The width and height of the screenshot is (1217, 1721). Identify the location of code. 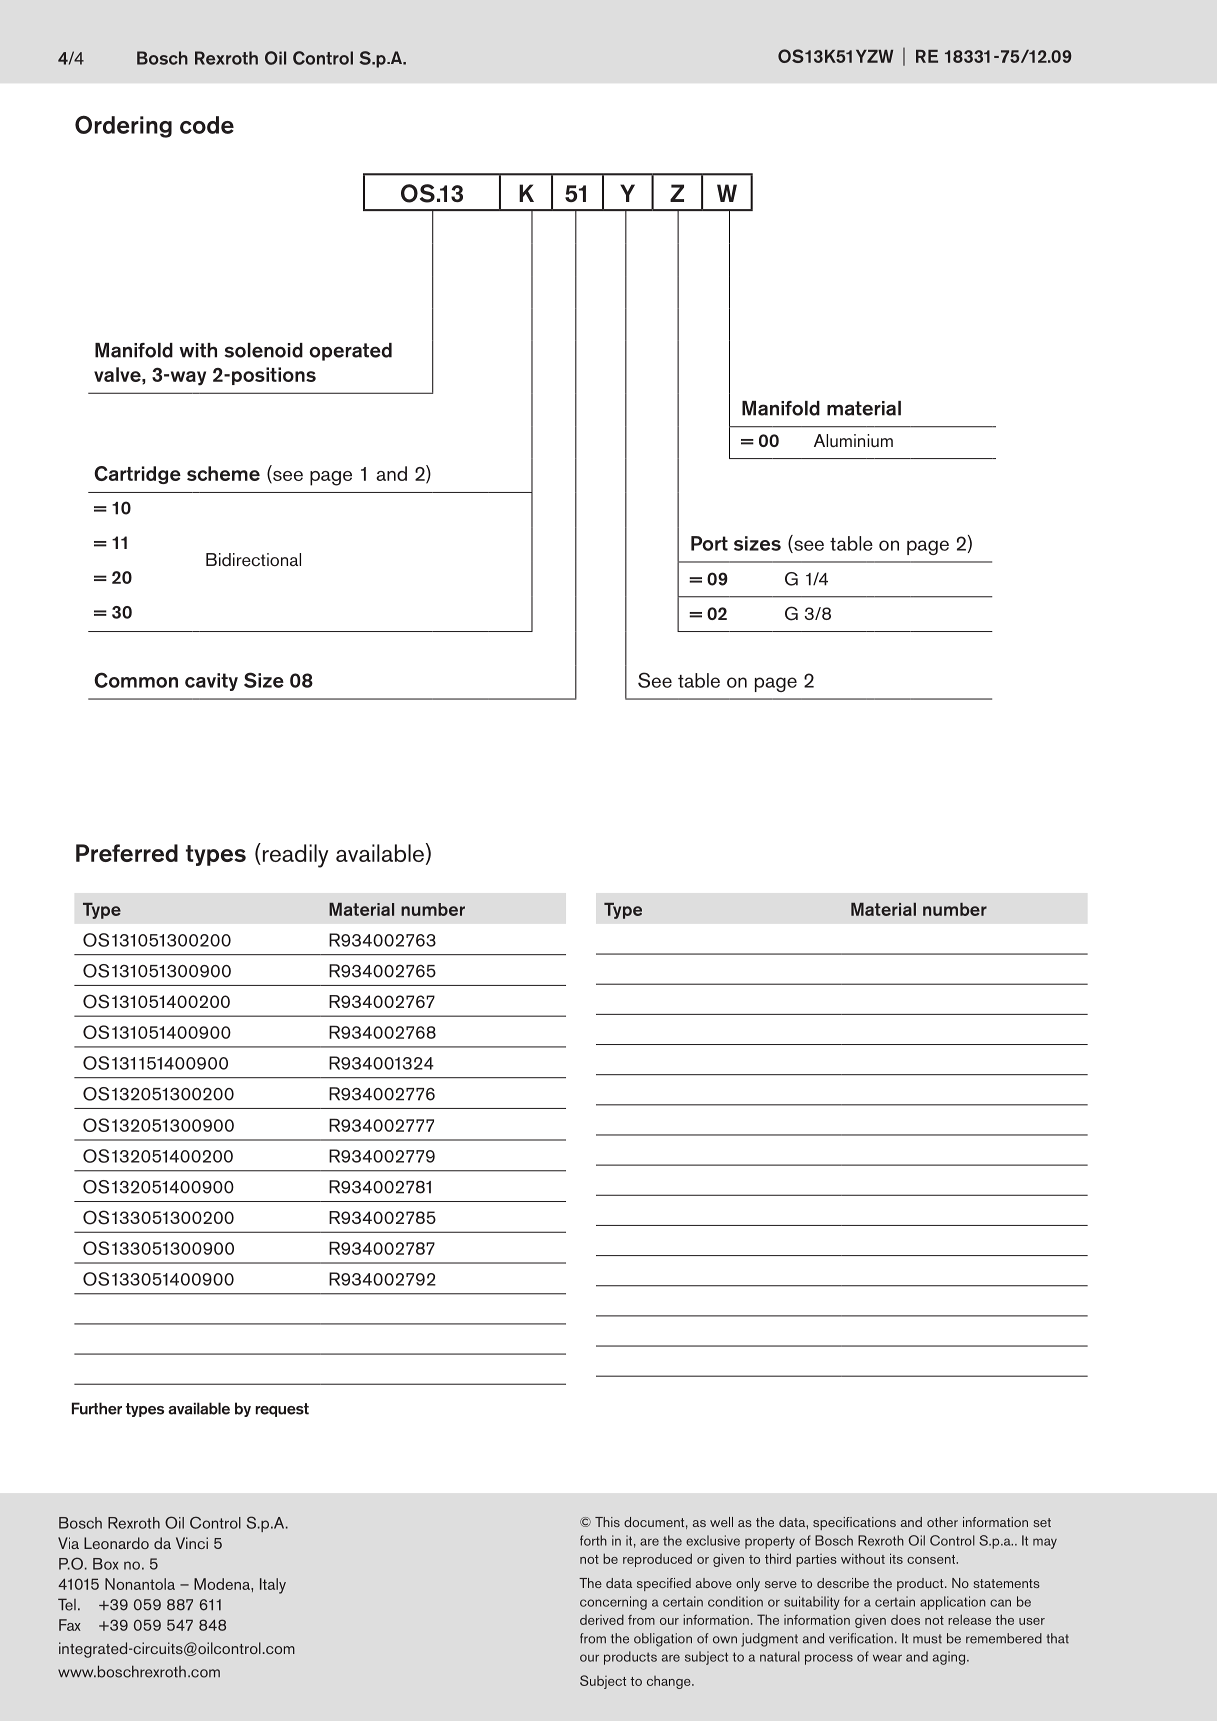
(207, 125).
